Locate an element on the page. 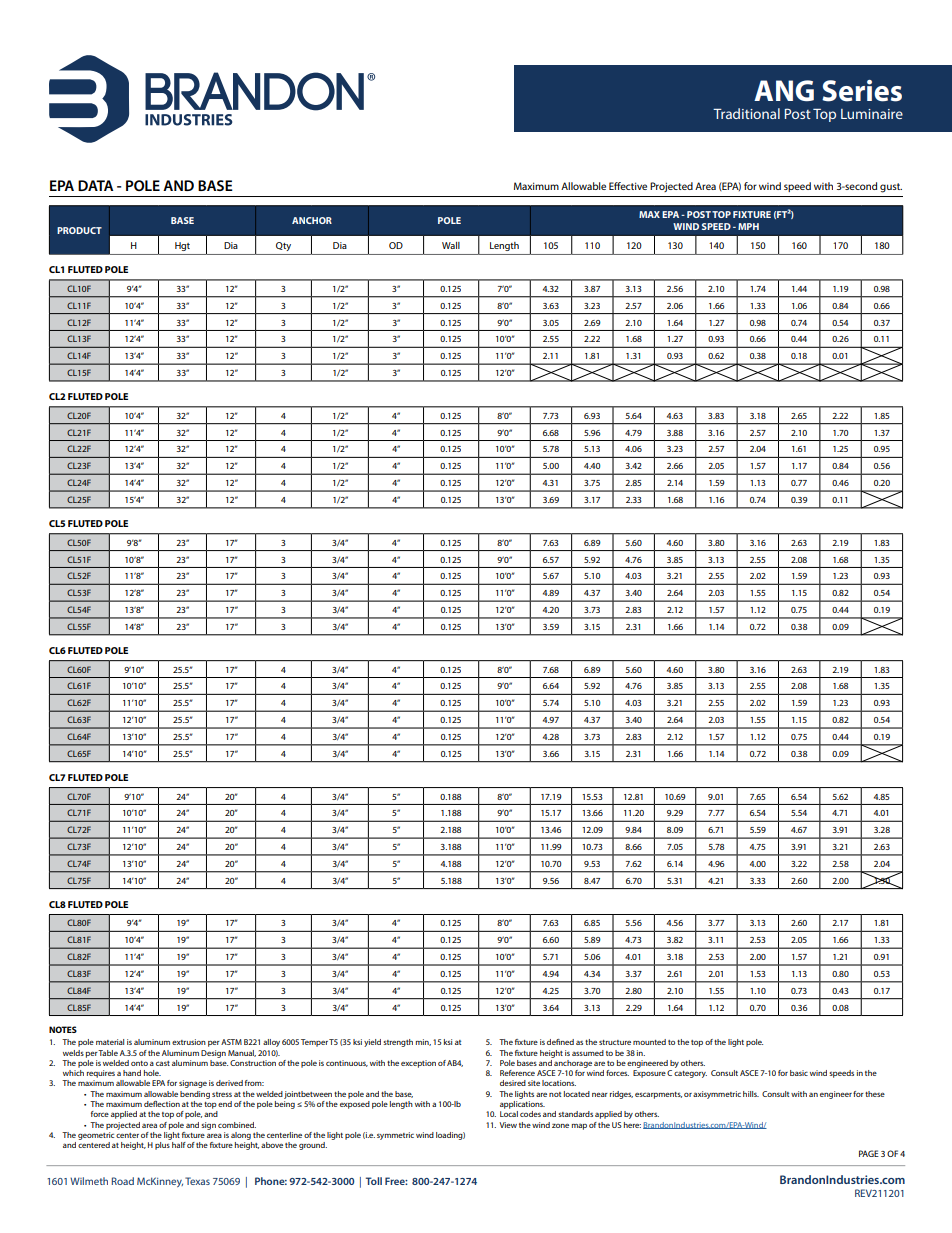 The image size is (952, 1233). Effective is located at coordinates (628, 186).
